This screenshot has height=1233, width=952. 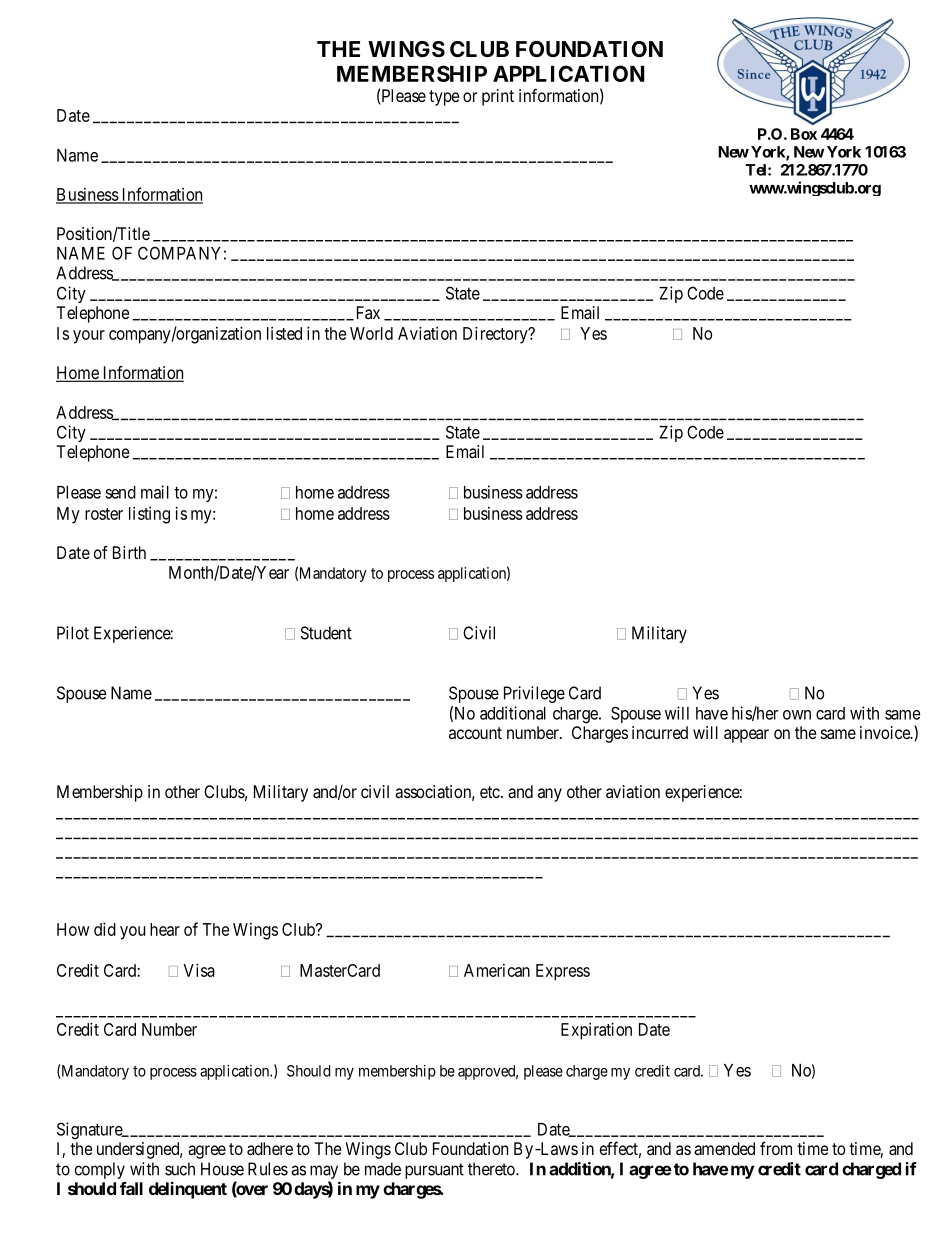 I want to click on Express, so click(x=563, y=972).
